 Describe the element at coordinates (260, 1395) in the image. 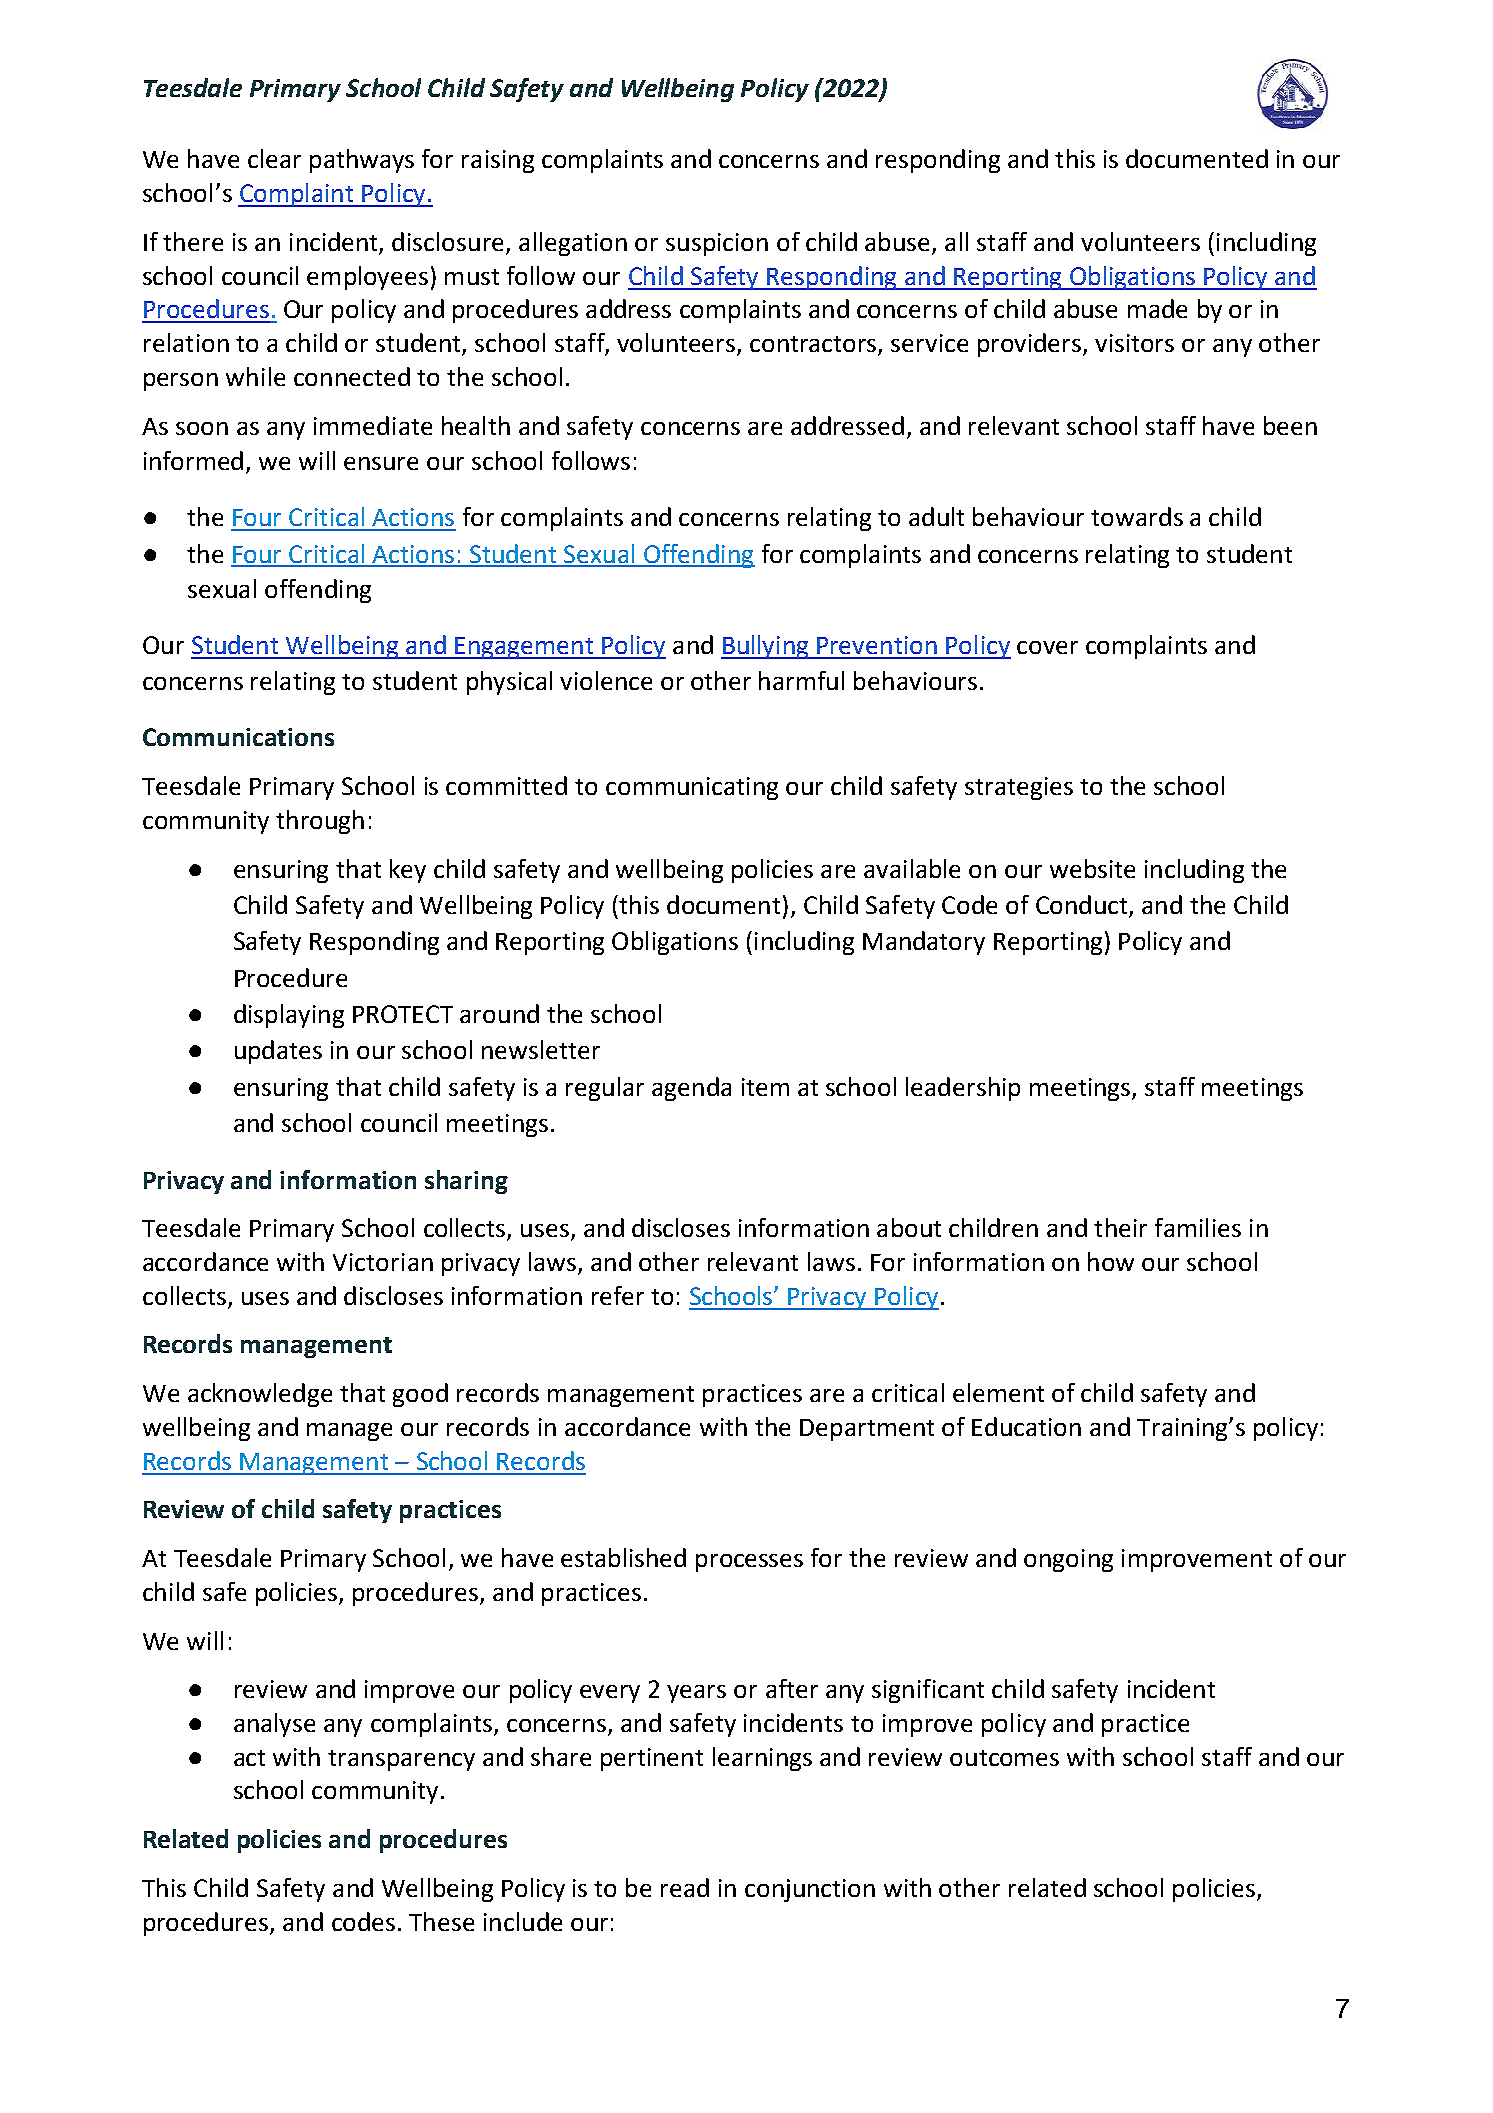

I see `acknowledge` at that location.
